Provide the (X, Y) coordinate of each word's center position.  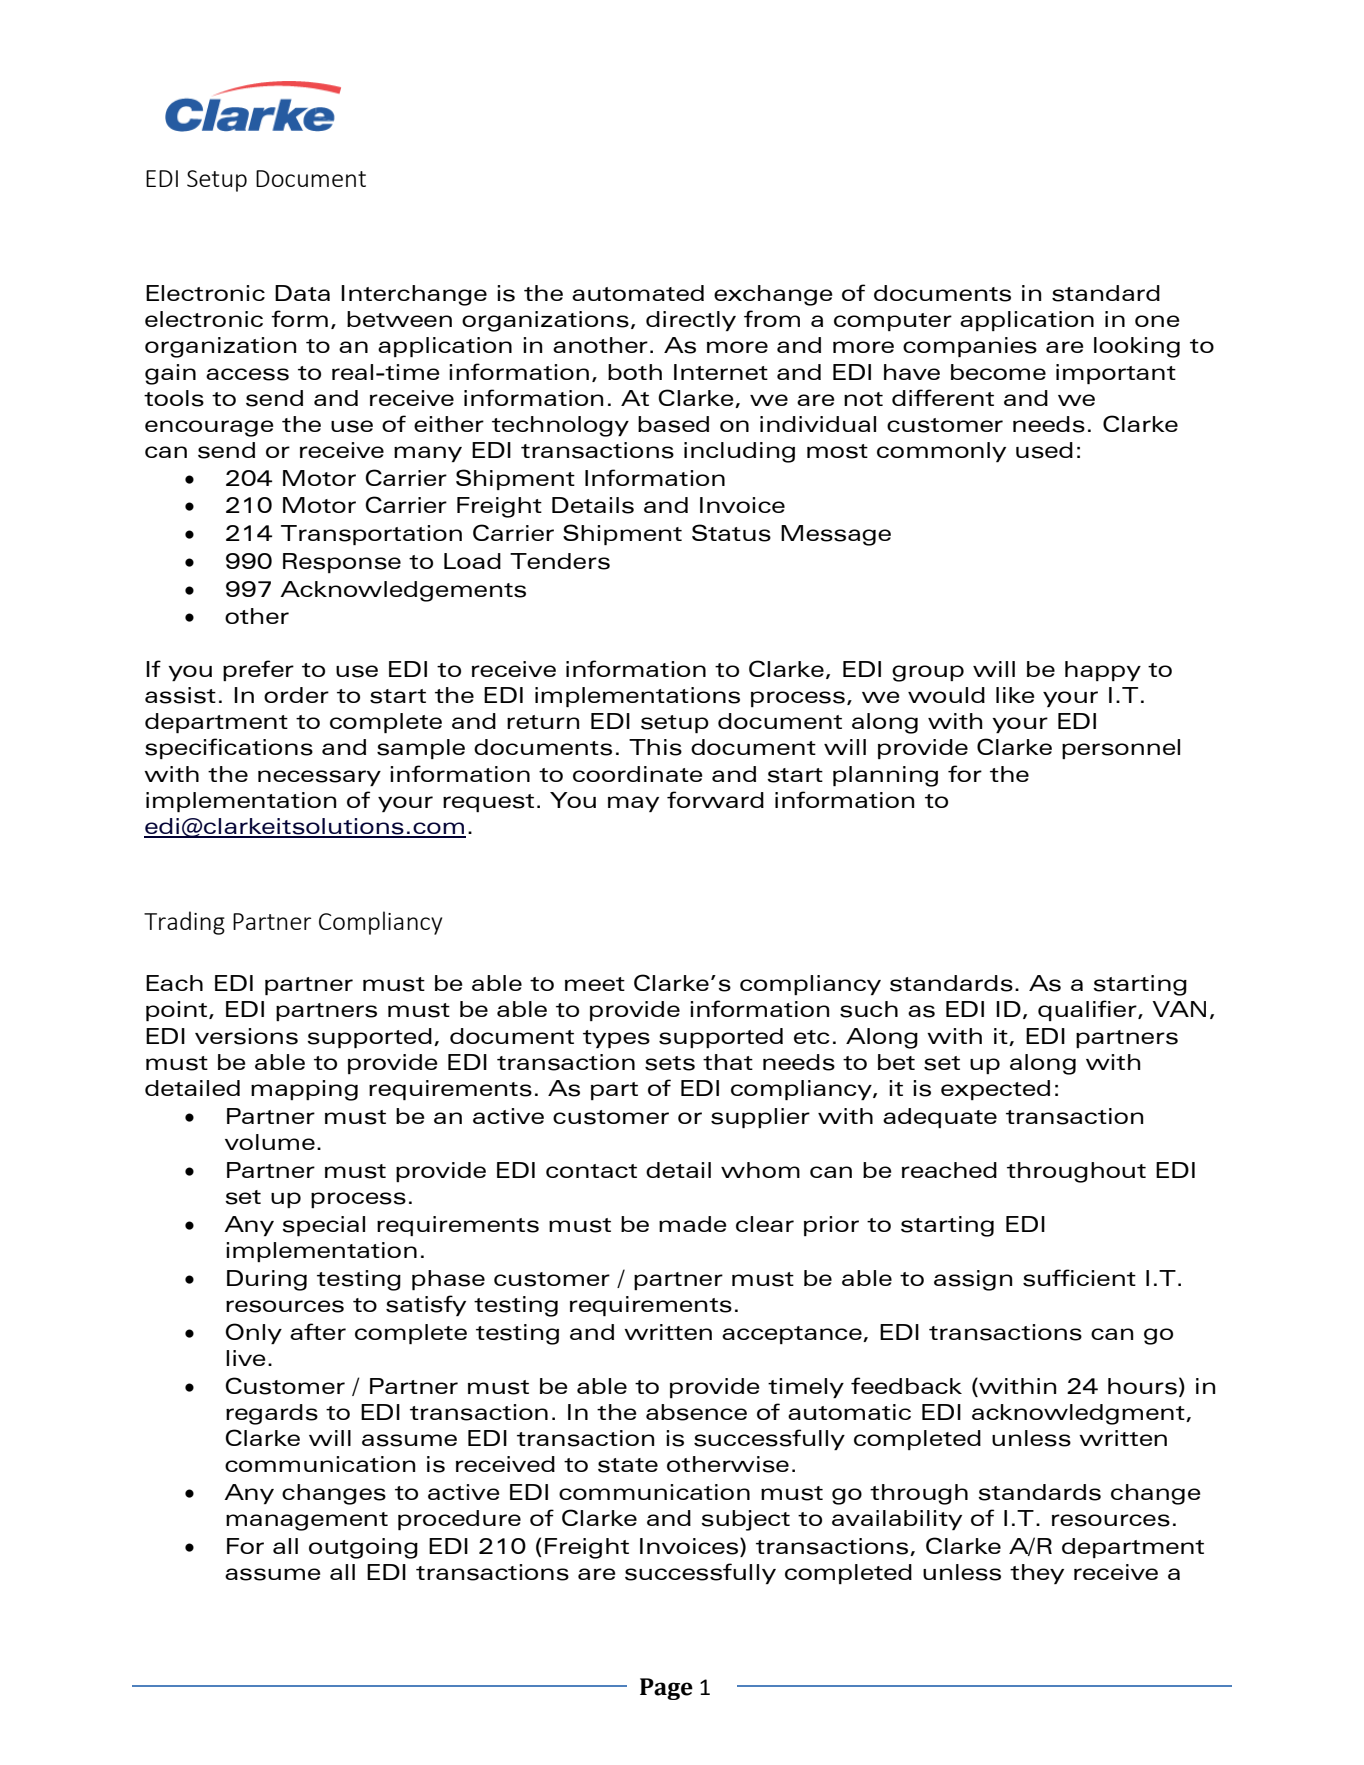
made (693, 1224)
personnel (1121, 749)
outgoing (363, 1548)
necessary (319, 778)
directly (691, 321)
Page (666, 1689)
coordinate (638, 774)
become (998, 372)
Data (302, 293)
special (323, 1226)
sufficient (1079, 1278)
